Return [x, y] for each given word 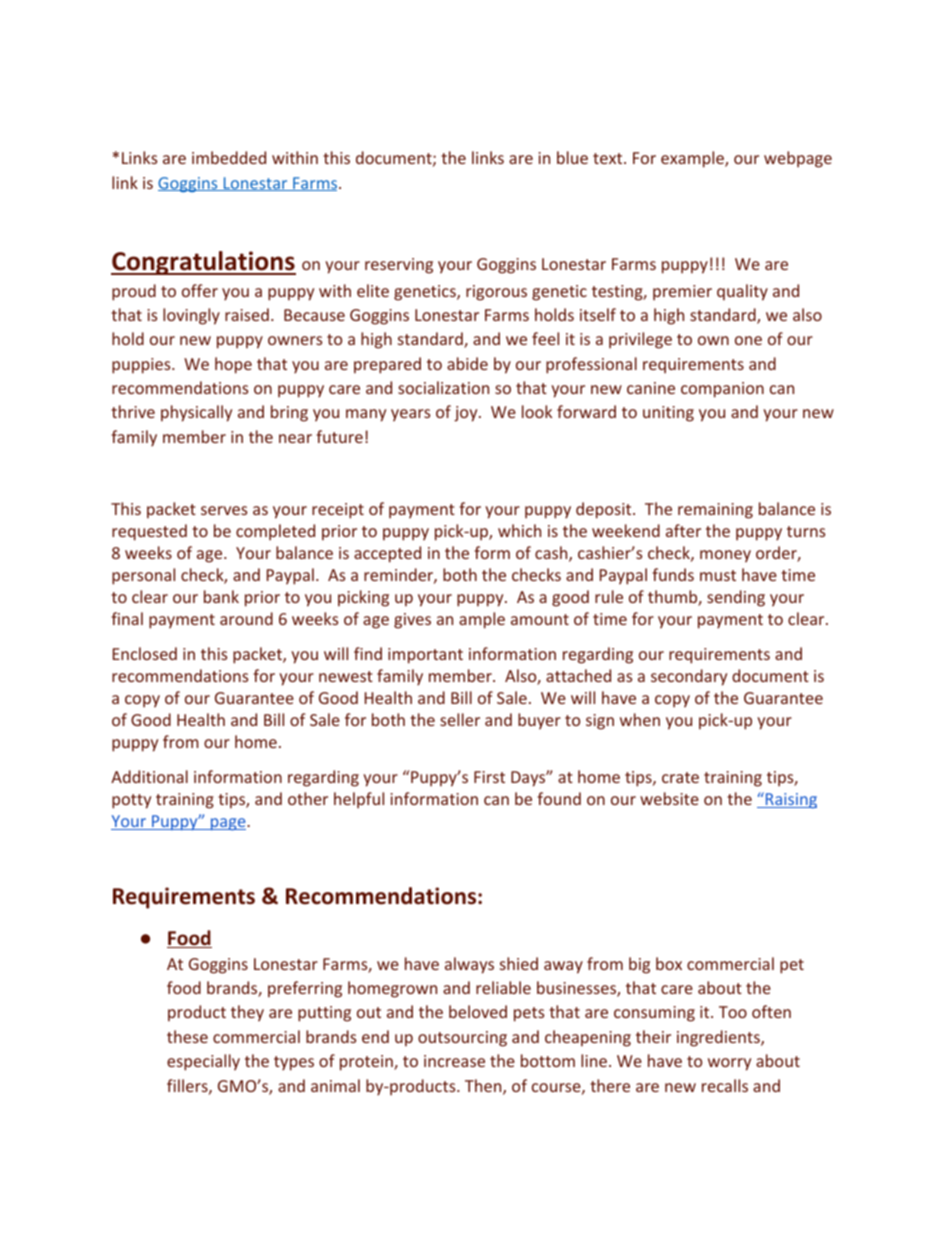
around [246, 618]
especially [203, 1062]
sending [736, 598]
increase [454, 1061]
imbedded [229, 157]
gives [412, 621]
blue [572, 157]
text [607, 158]
